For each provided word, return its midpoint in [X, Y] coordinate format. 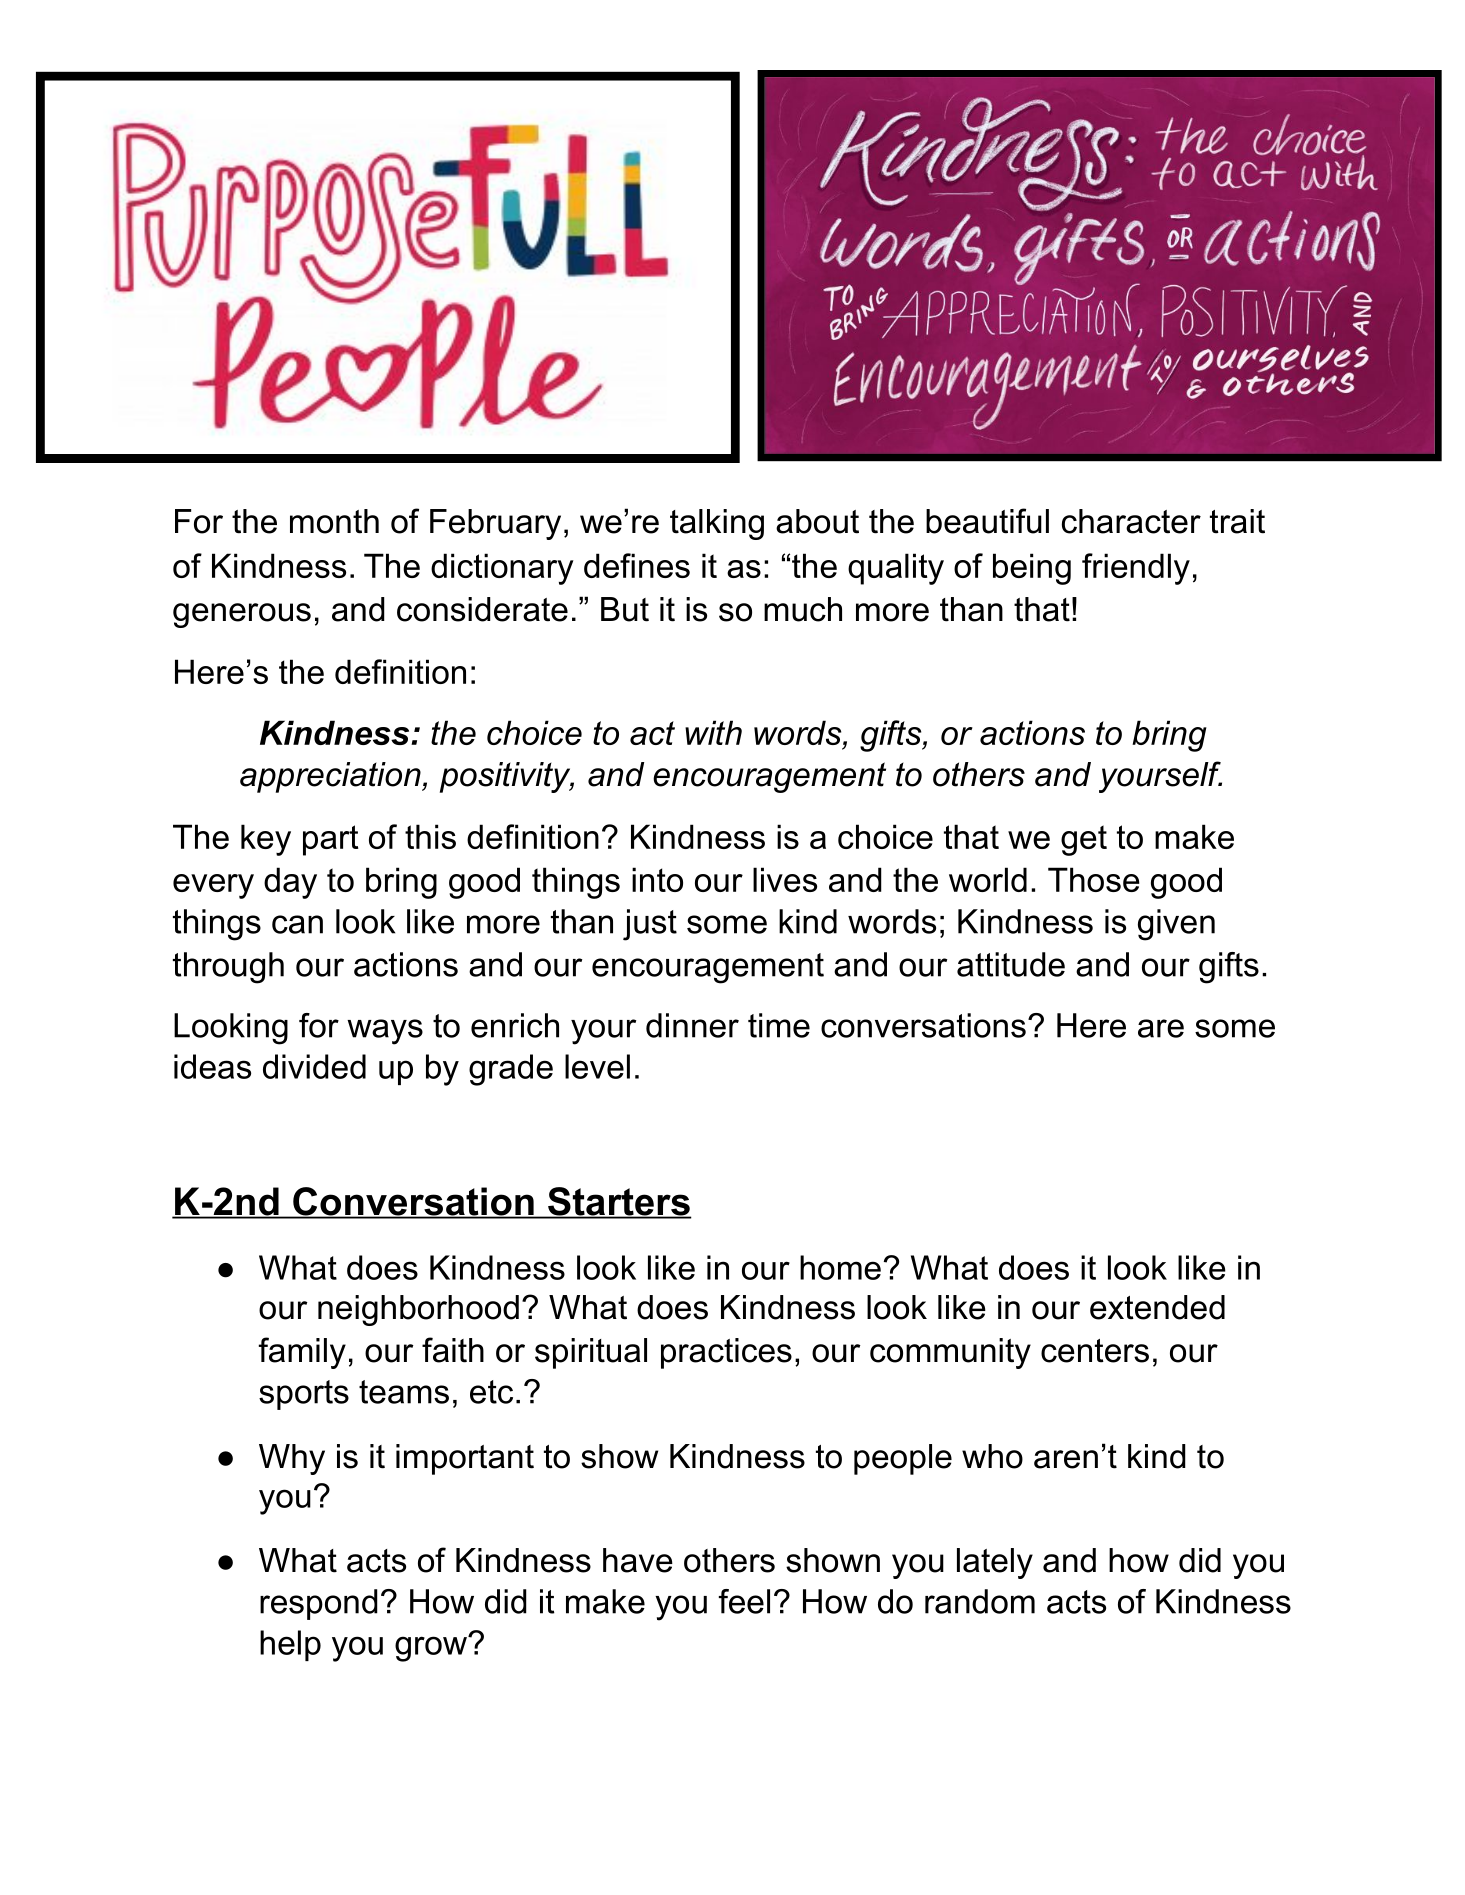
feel [744, 1601]
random [980, 1601]
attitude [1011, 964]
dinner [692, 1025]
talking [717, 524]
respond [319, 1604]
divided [314, 1066]
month [334, 521]
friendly [1136, 569]
